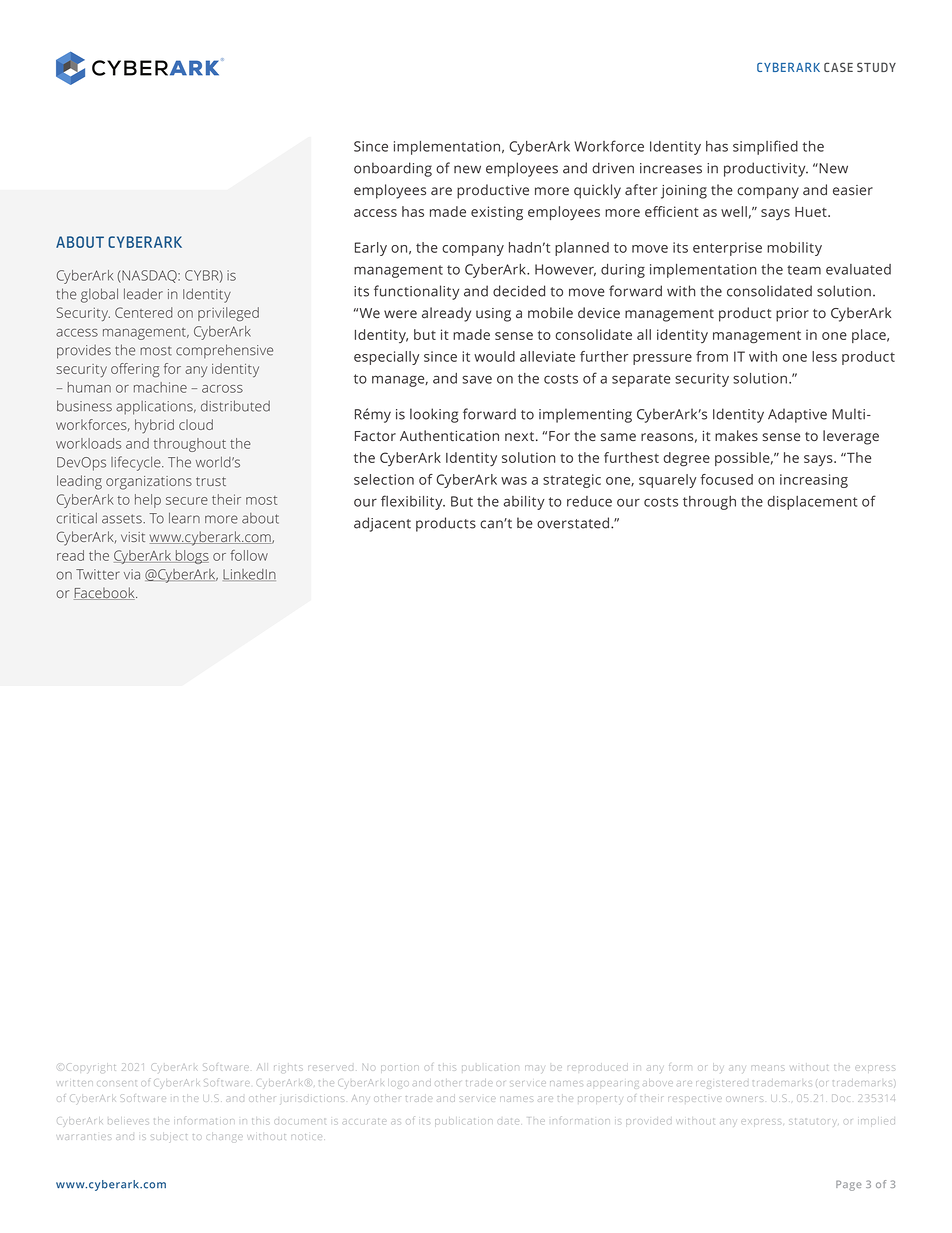 The image size is (952, 1233). What do you see at coordinates (225, 1137) in the document?
I see `change` at bounding box center [225, 1137].
